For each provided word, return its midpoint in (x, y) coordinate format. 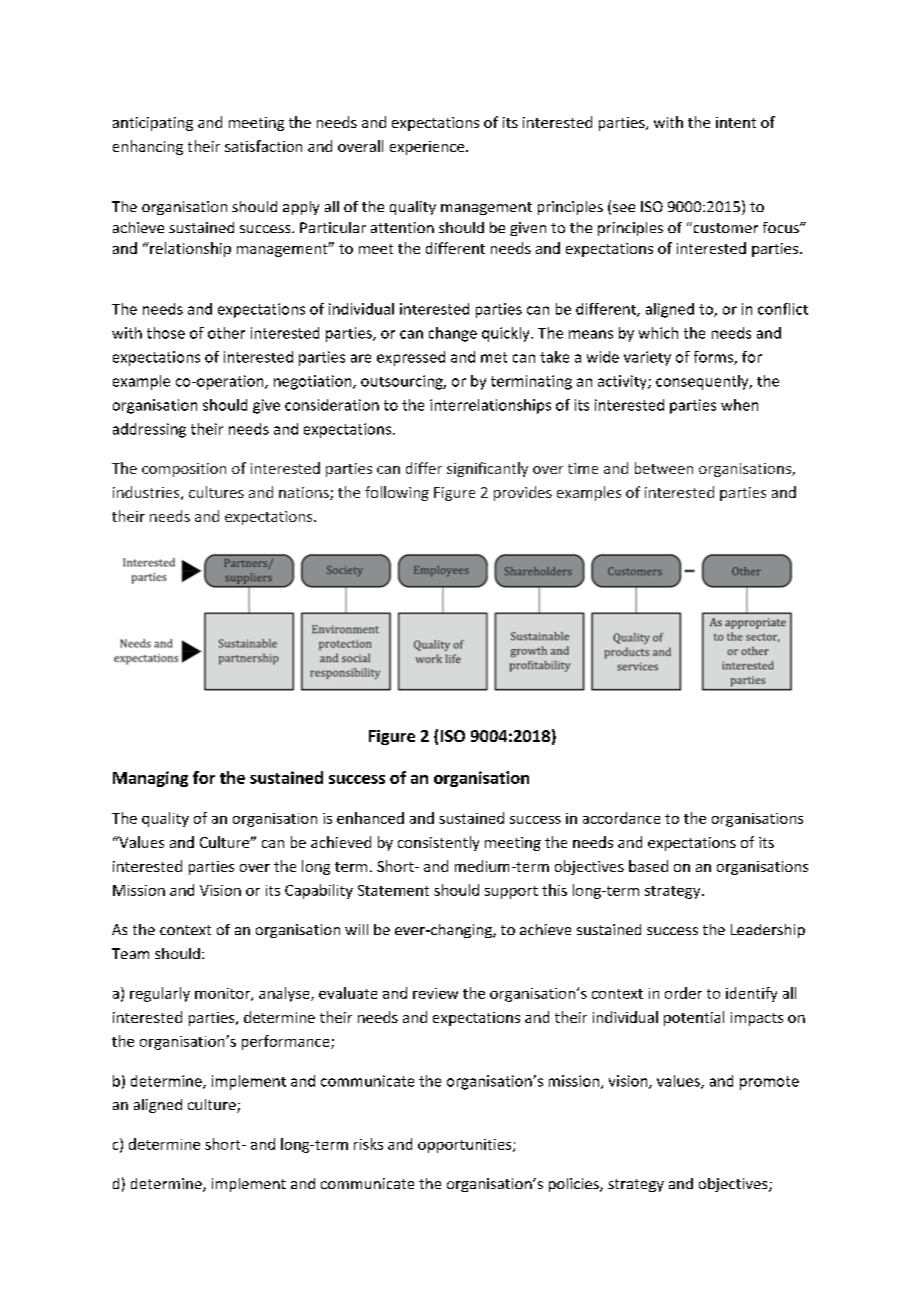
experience (428, 148)
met (494, 357)
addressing (149, 430)
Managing (150, 779)
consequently (703, 382)
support (511, 892)
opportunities (466, 1146)
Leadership (768, 931)
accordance (621, 818)
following (397, 493)
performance (287, 1042)
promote (769, 1083)
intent (736, 122)
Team (130, 953)
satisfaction (263, 146)
